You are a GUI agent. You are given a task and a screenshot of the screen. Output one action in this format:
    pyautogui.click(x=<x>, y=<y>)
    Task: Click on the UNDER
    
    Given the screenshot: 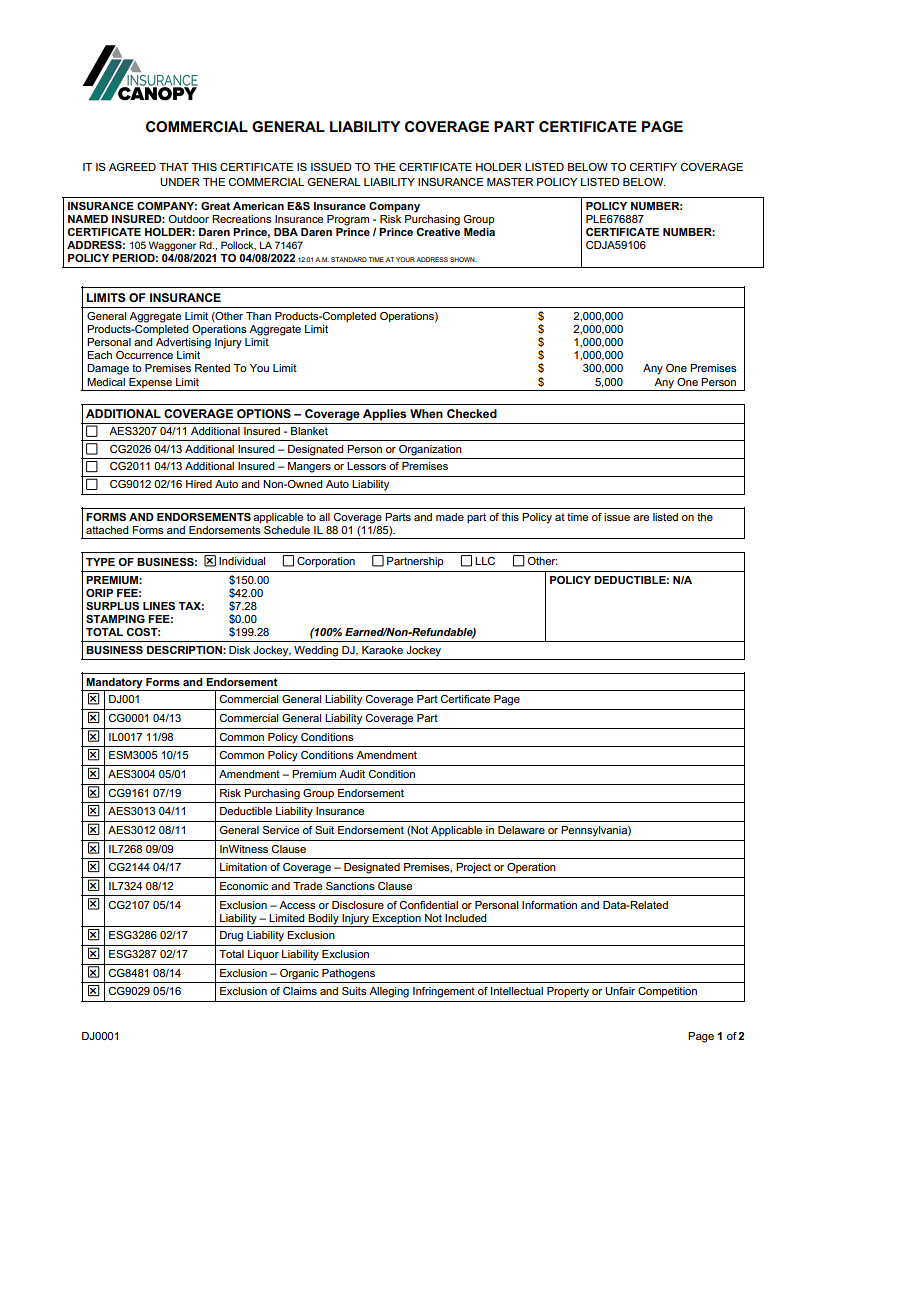 What is the action you would take?
    pyautogui.click(x=180, y=182)
